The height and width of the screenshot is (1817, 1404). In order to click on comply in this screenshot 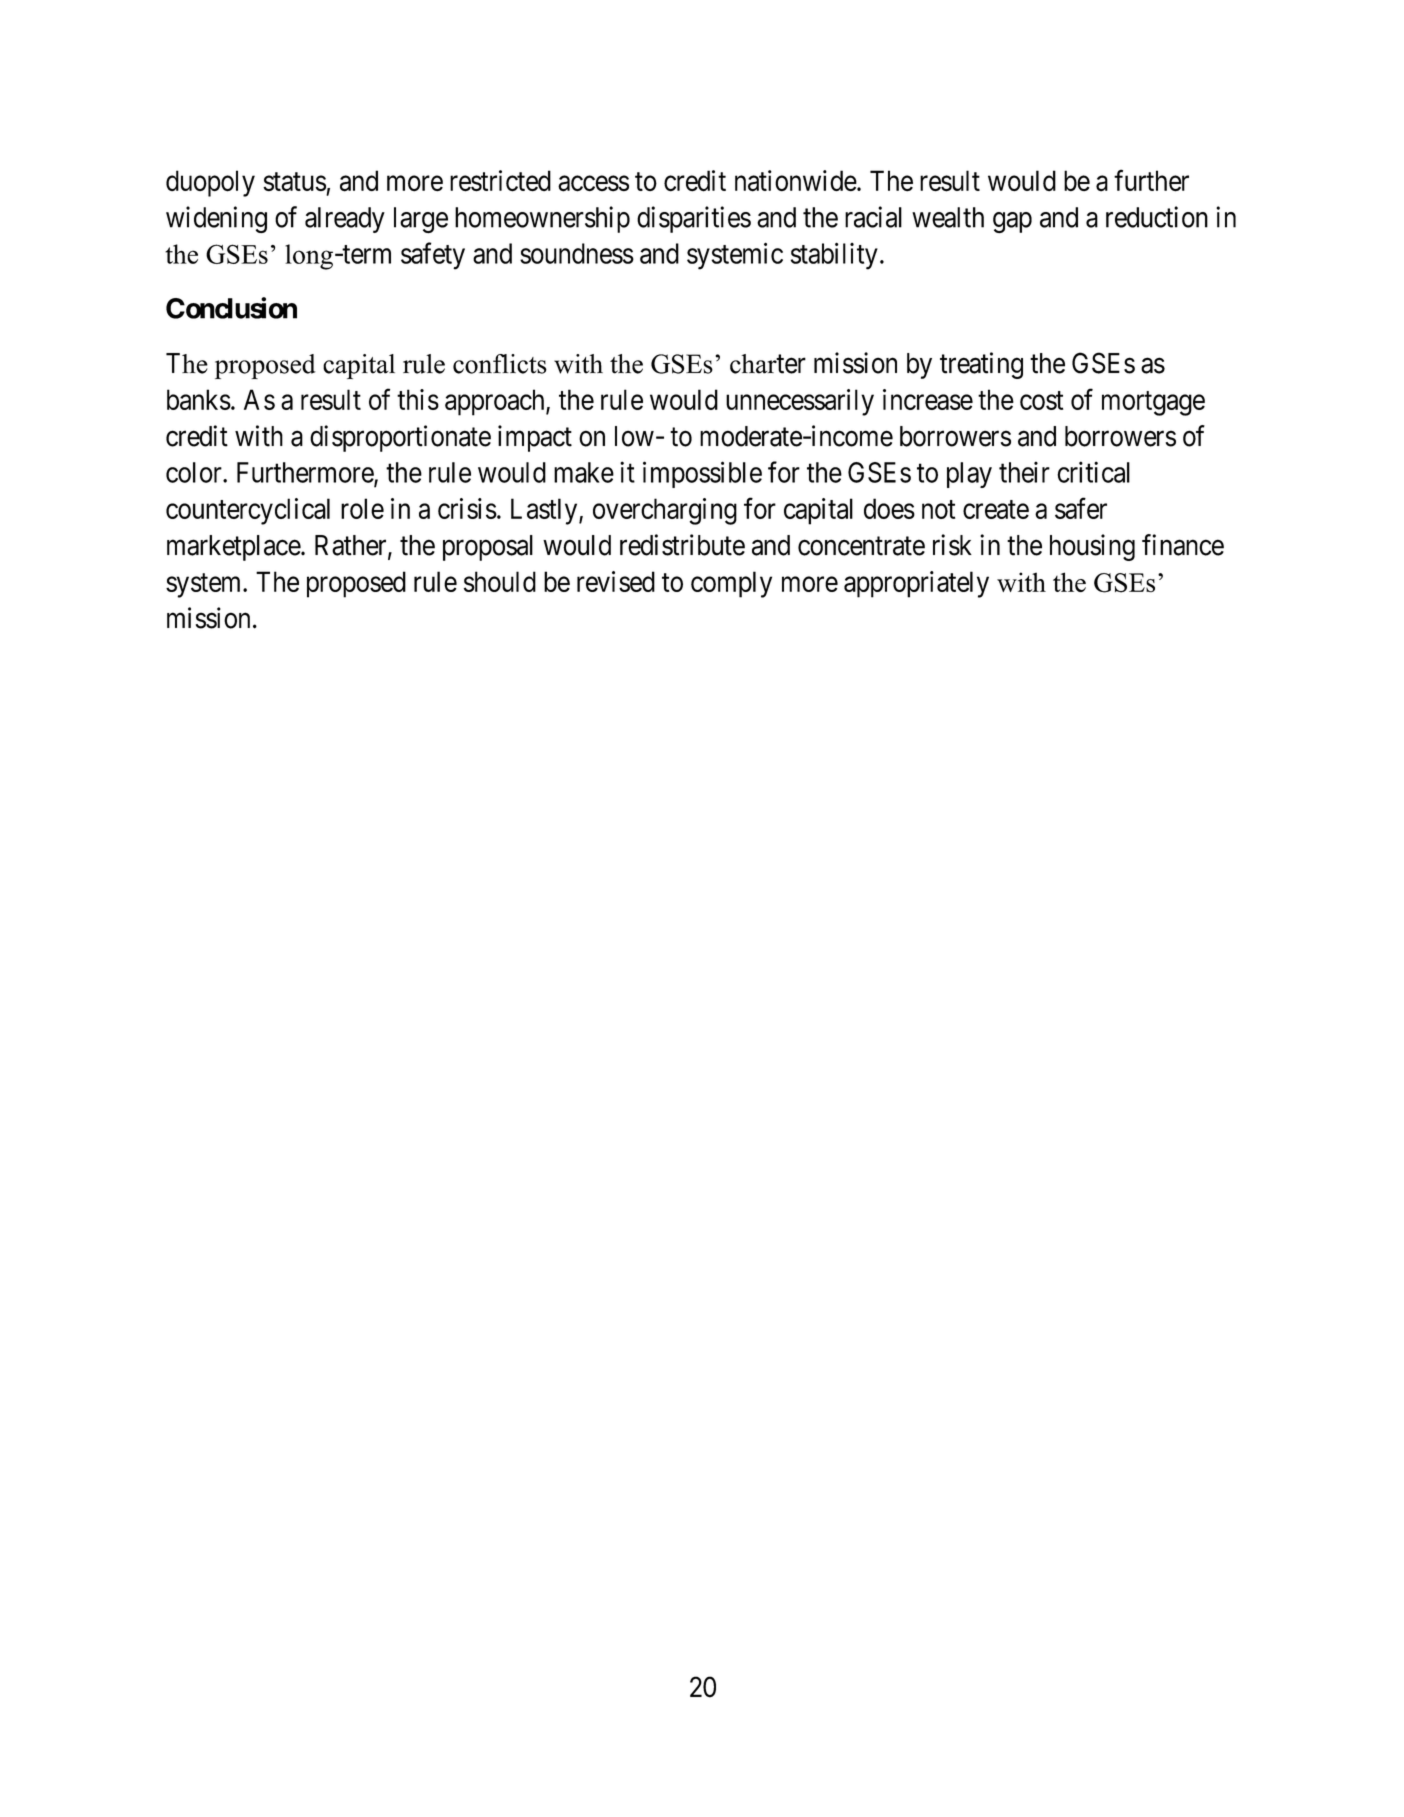, I will do `click(731, 584)`.
